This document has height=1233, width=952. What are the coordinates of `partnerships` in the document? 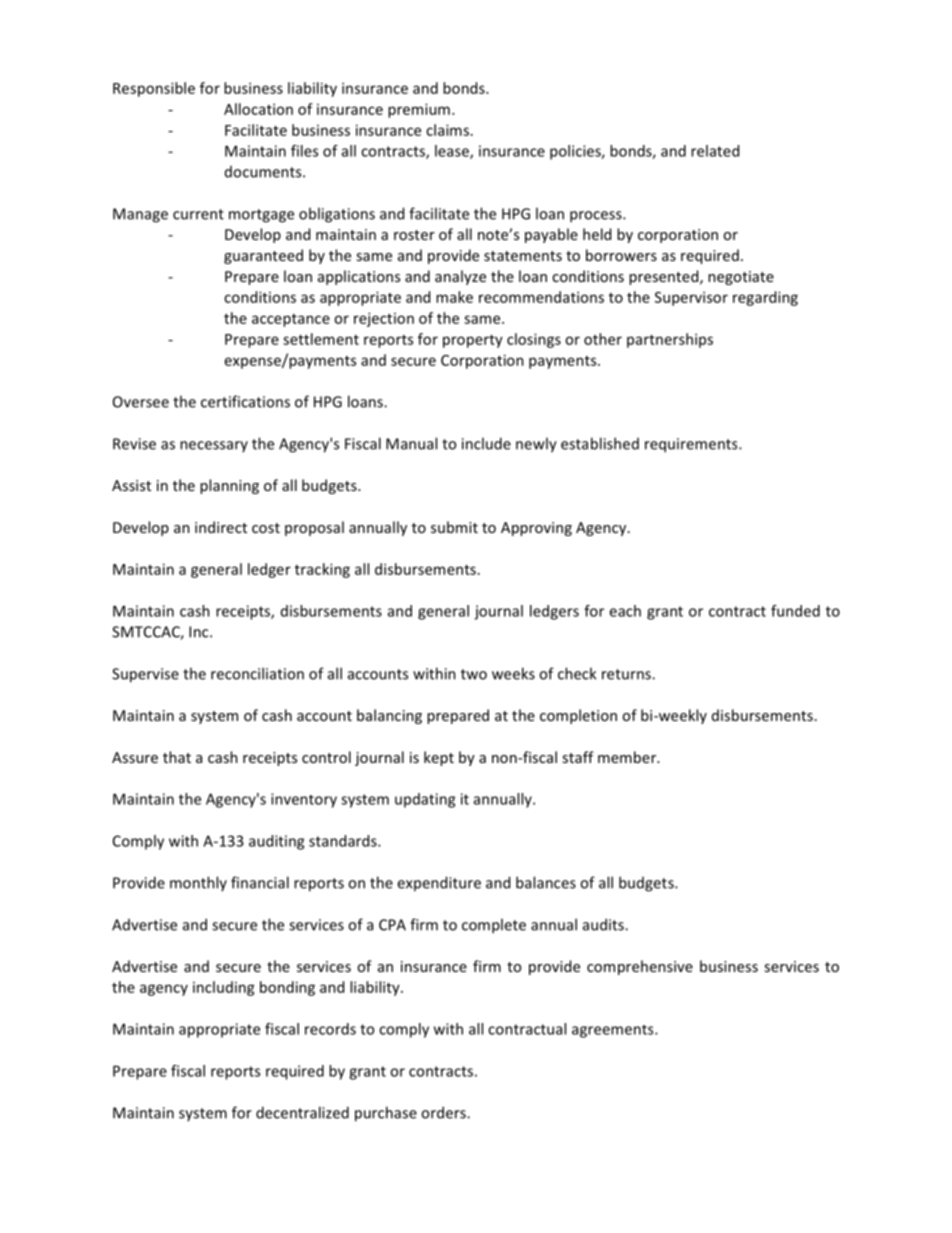 It's located at (670, 340).
